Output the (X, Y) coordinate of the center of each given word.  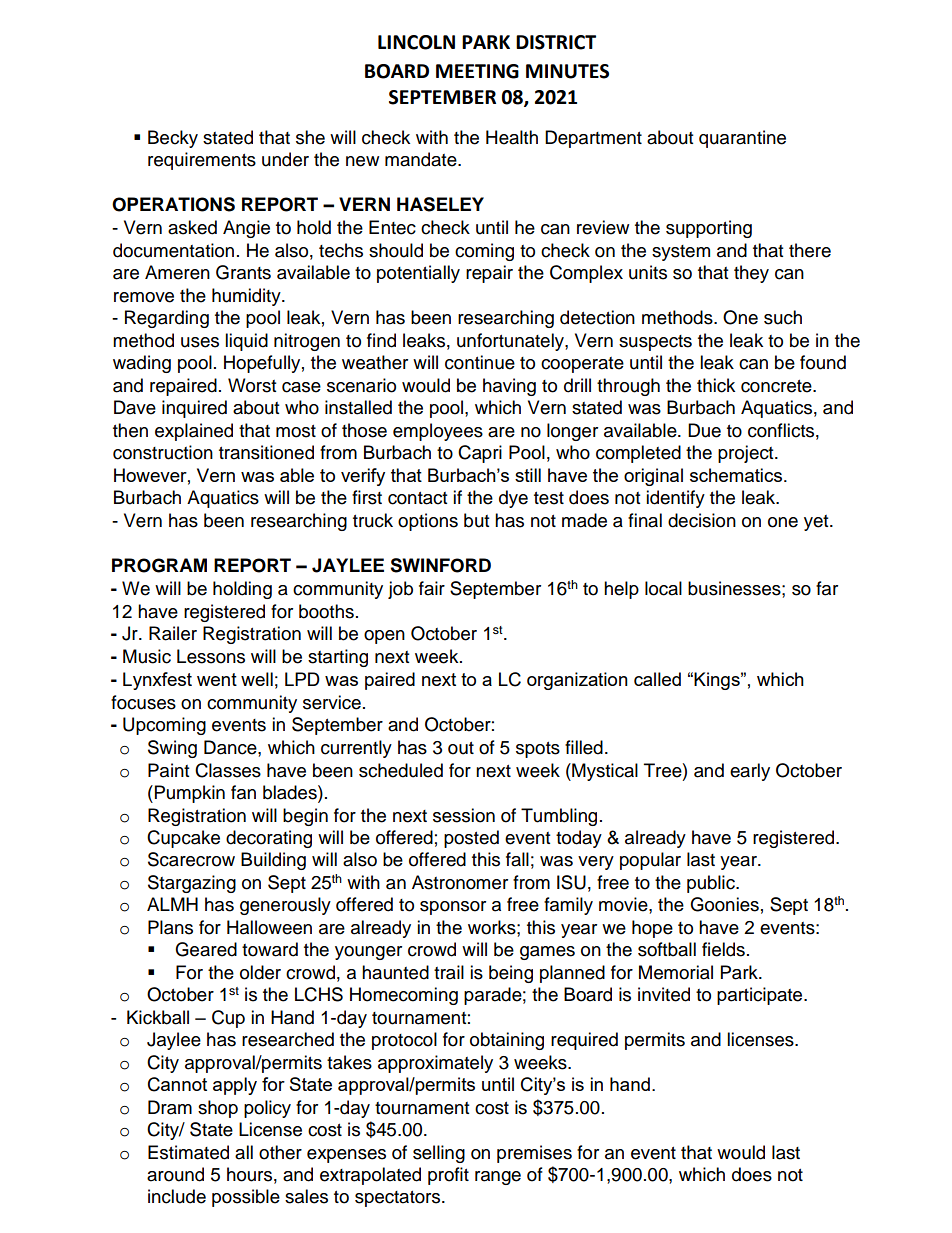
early (750, 772)
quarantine (742, 139)
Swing (172, 749)
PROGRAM (159, 565)
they (751, 274)
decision (702, 520)
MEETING (477, 71)
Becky (173, 139)
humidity (247, 297)
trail (449, 972)
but (476, 520)
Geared (206, 949)
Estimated (188, 1152)
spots (538, 750)
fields (723, 949)
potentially (418, 274)
